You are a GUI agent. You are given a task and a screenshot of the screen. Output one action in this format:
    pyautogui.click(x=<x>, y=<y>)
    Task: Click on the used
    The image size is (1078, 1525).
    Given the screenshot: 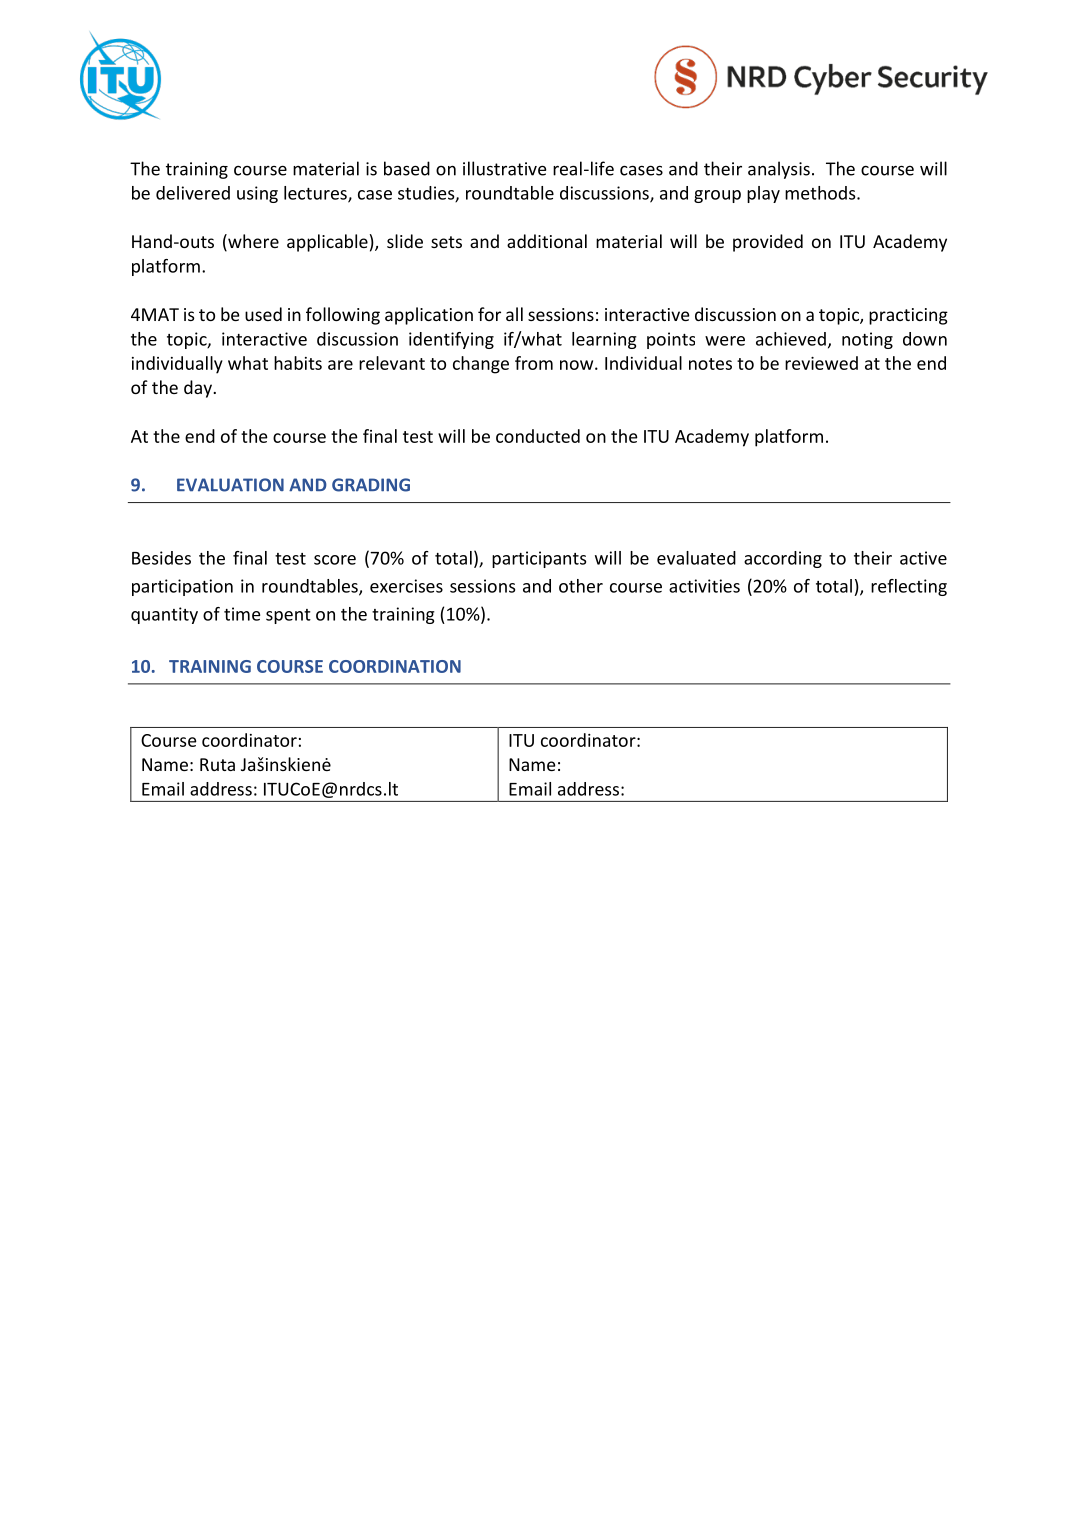 What is the action you would take?
    pyautogui.click(x=263, y=314)
